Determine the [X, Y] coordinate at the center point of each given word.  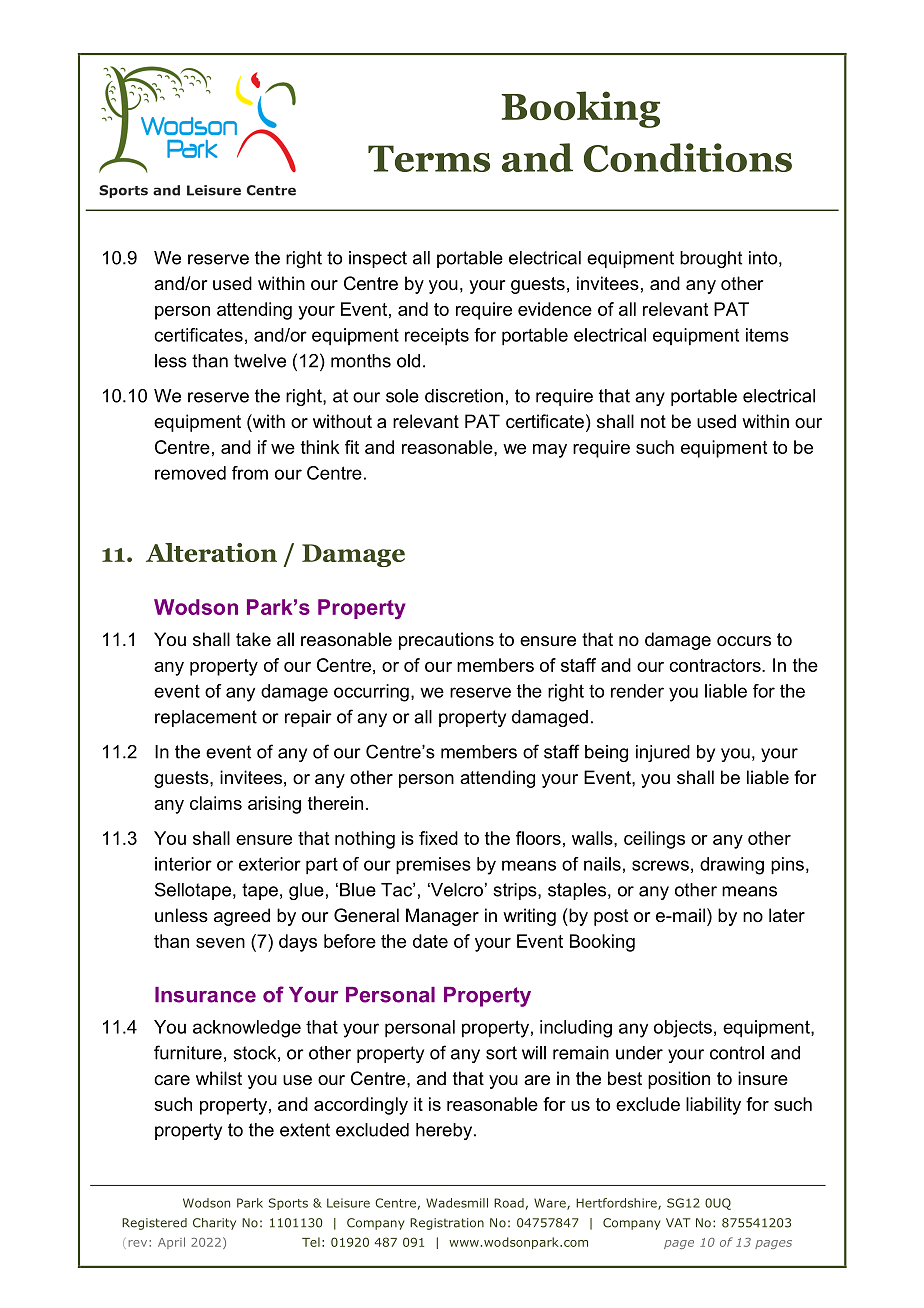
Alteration [211, 552]
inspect [378, 259]
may [550, 451]
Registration [447, 1224]
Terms [429, 158]
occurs [744, 641]
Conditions [688, 157]
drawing [732, 866]
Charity [214, 1224]
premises [433, 866]
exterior [270, 864]
